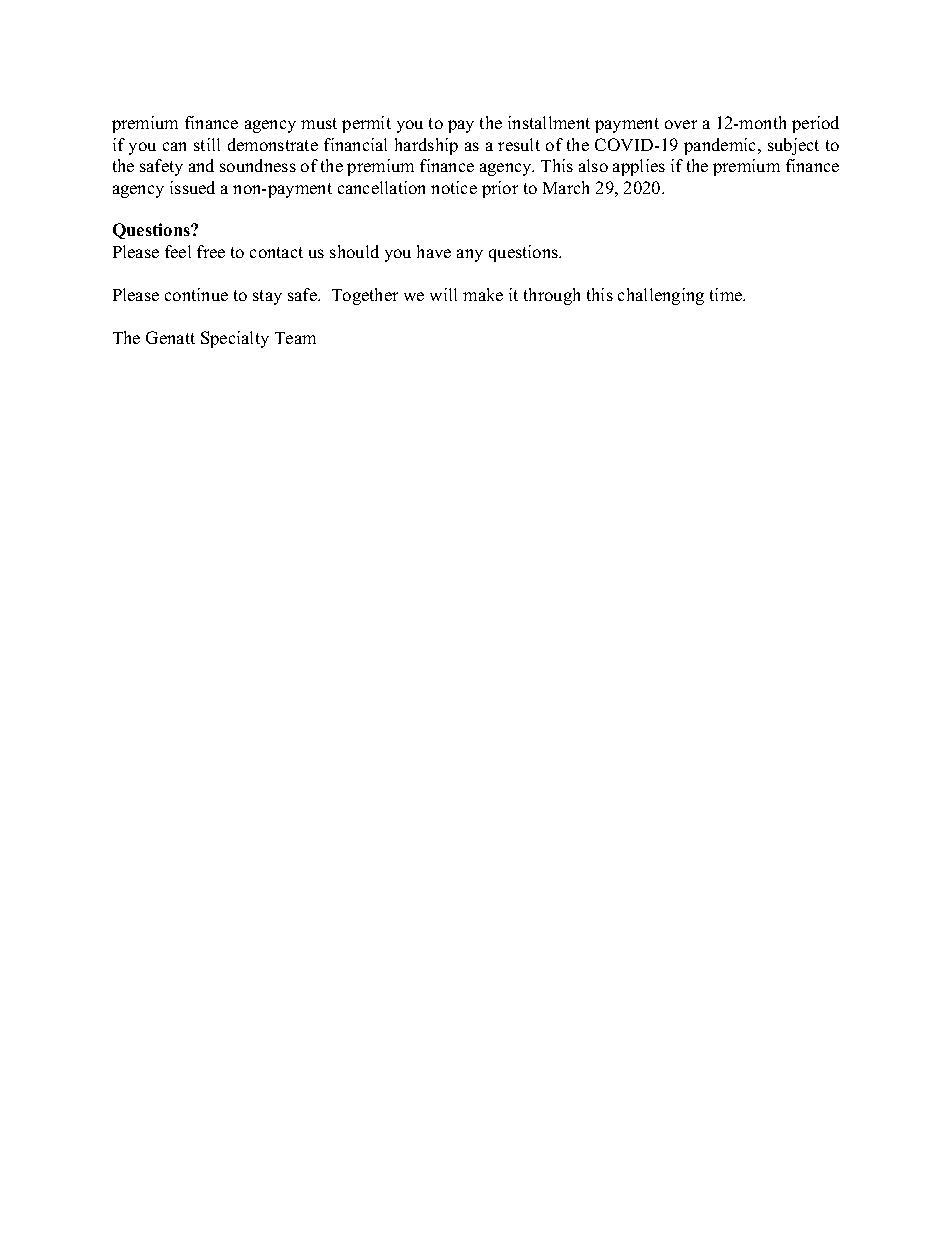 The image size is (952, 1233). What do you see at coordinates (235, 339) in the page?
I see `Specialty` at bounding box center [235, 339].
